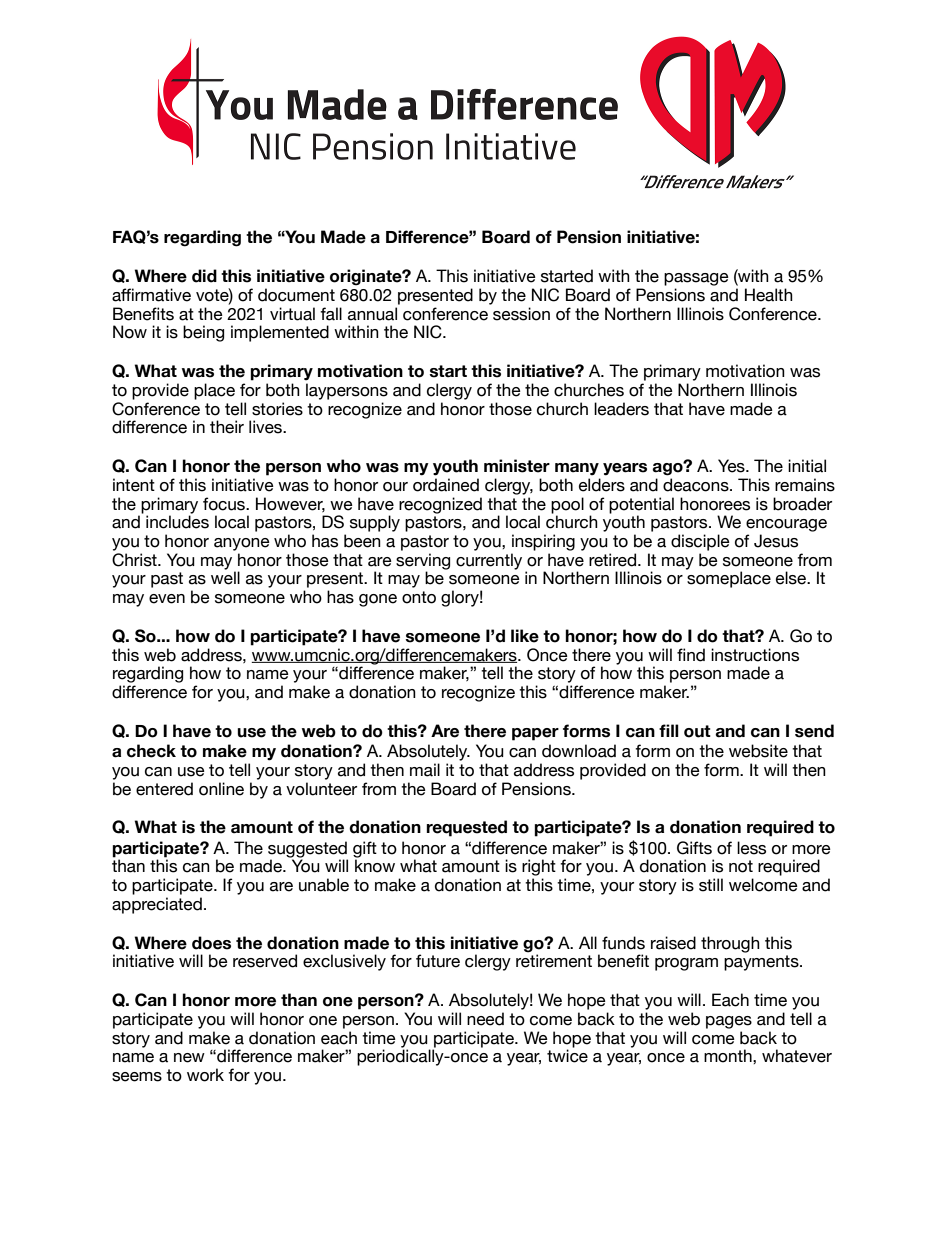  I want to click on Health, so click(769, 295).
